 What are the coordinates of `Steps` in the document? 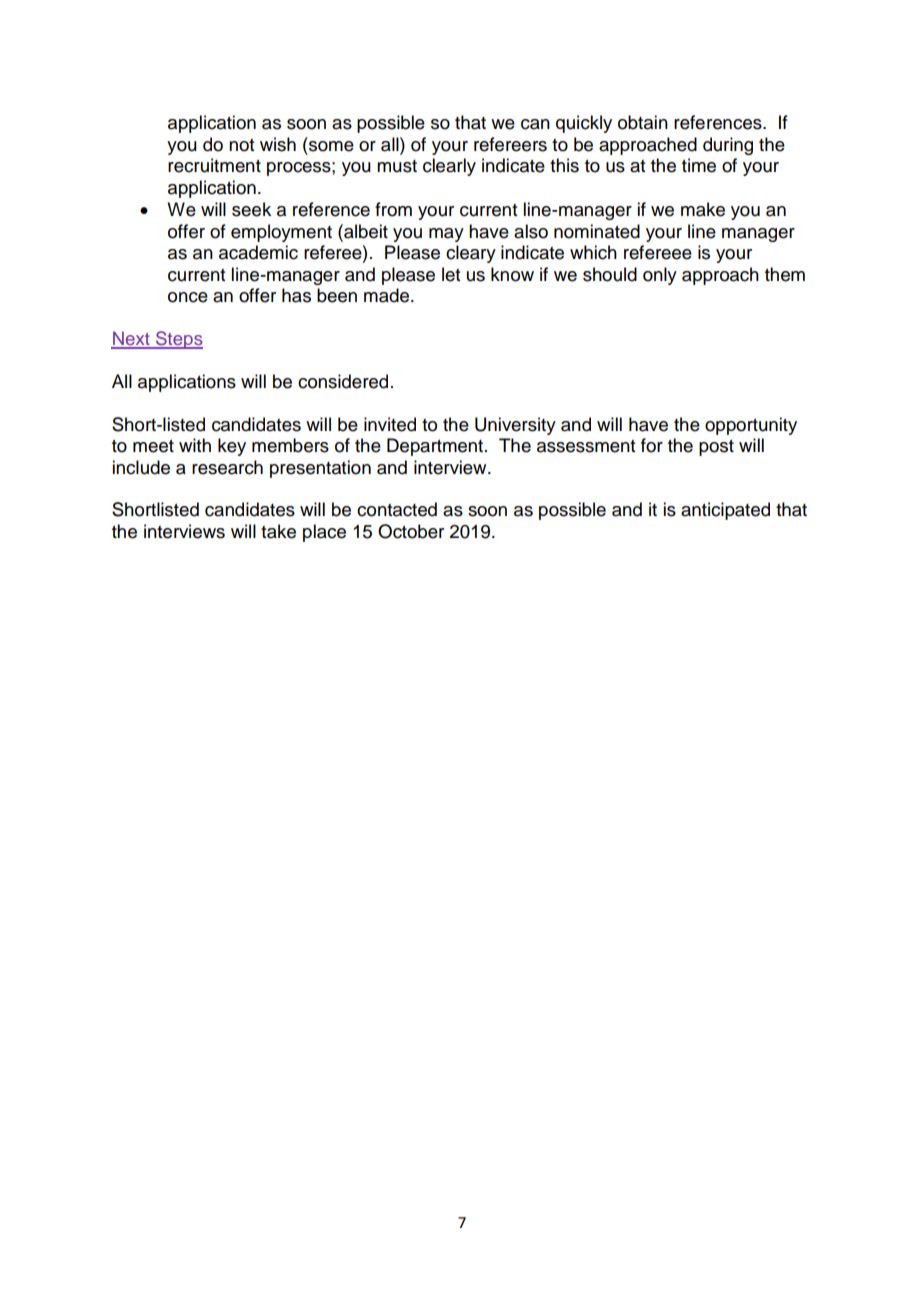 It's located at (178, 340).
